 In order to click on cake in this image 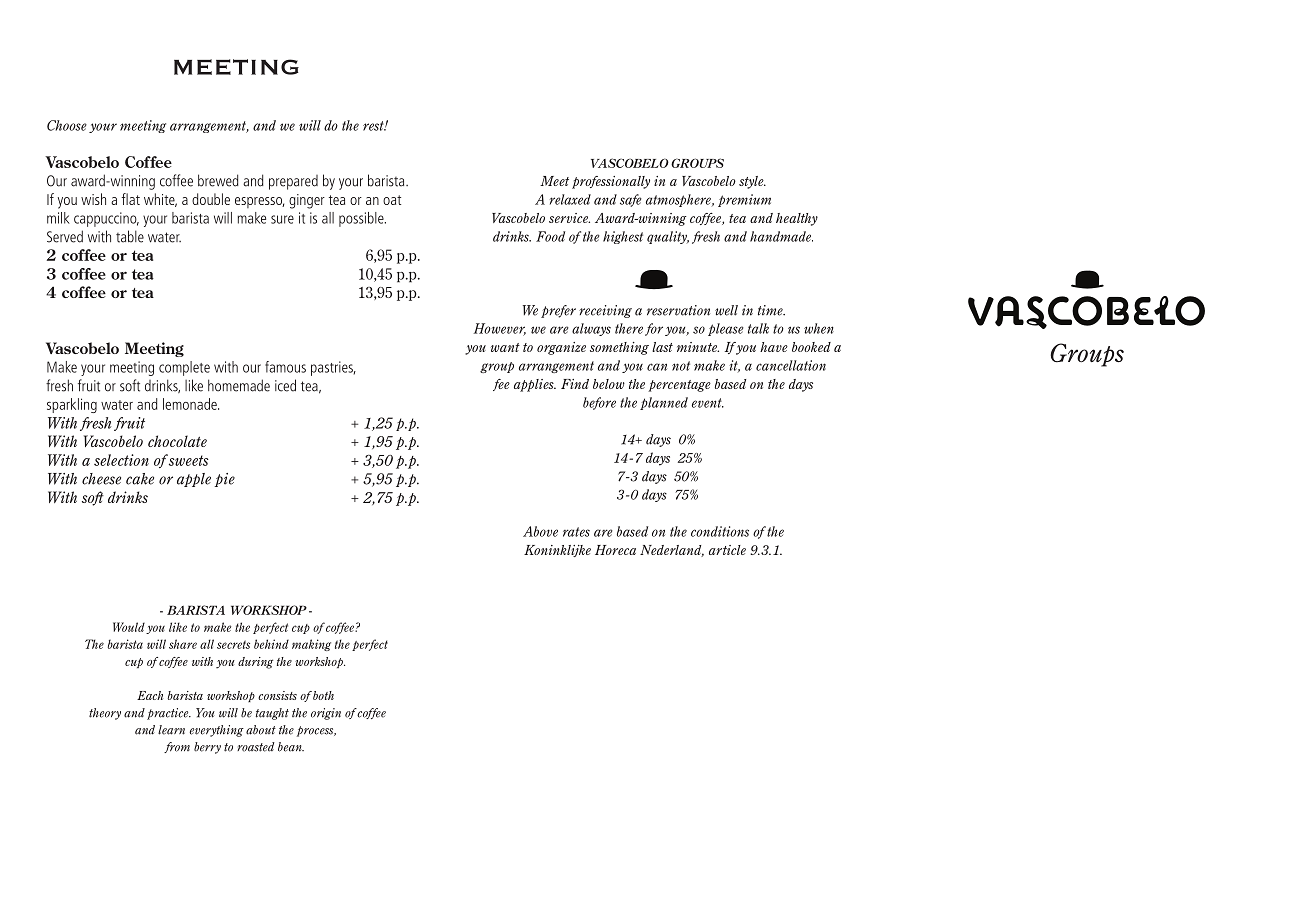, I will do `click(140, 479)`.
